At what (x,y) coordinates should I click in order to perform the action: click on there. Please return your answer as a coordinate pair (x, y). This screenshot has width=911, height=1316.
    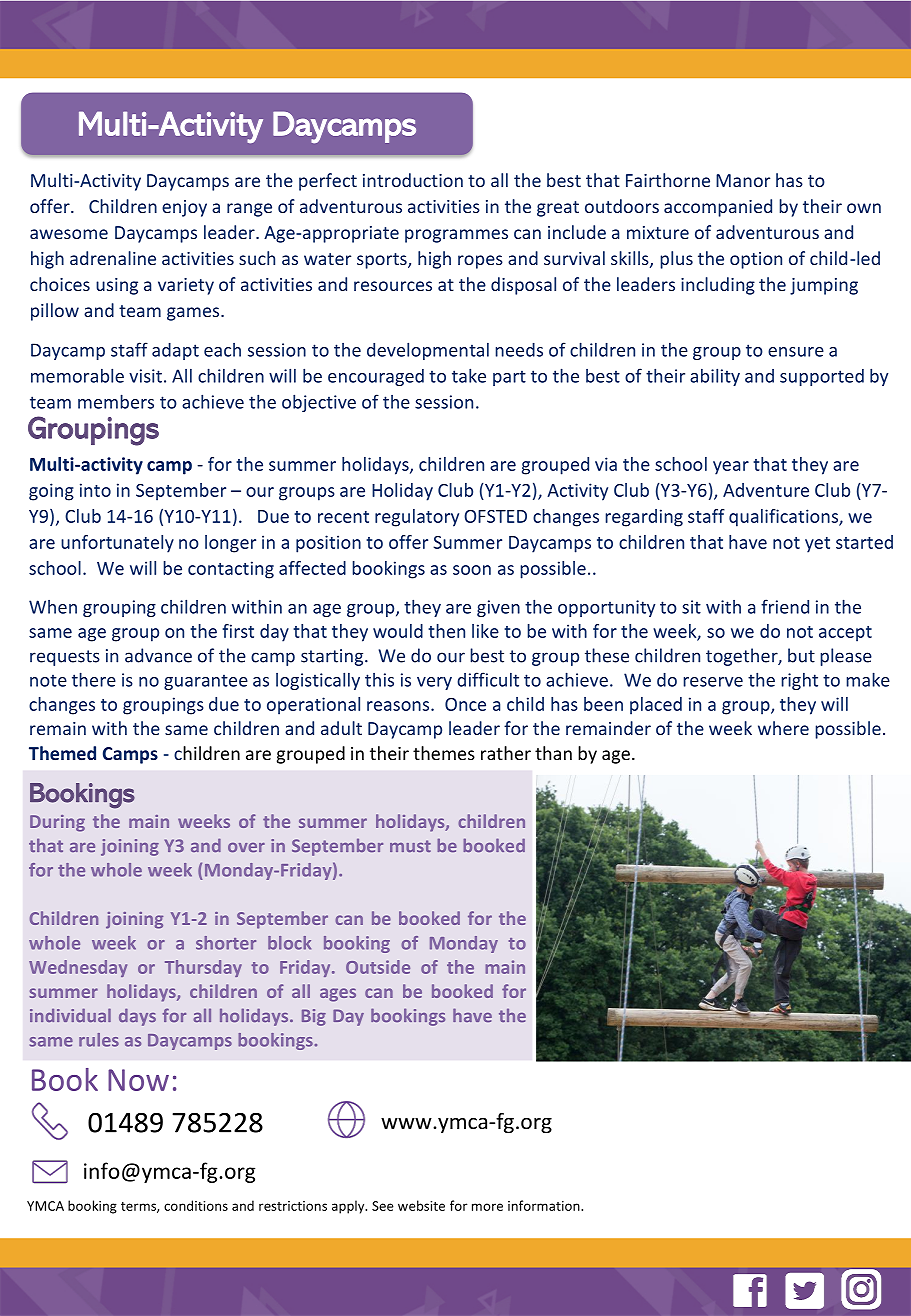
    Looking at the image, I should click on (94, 679).
